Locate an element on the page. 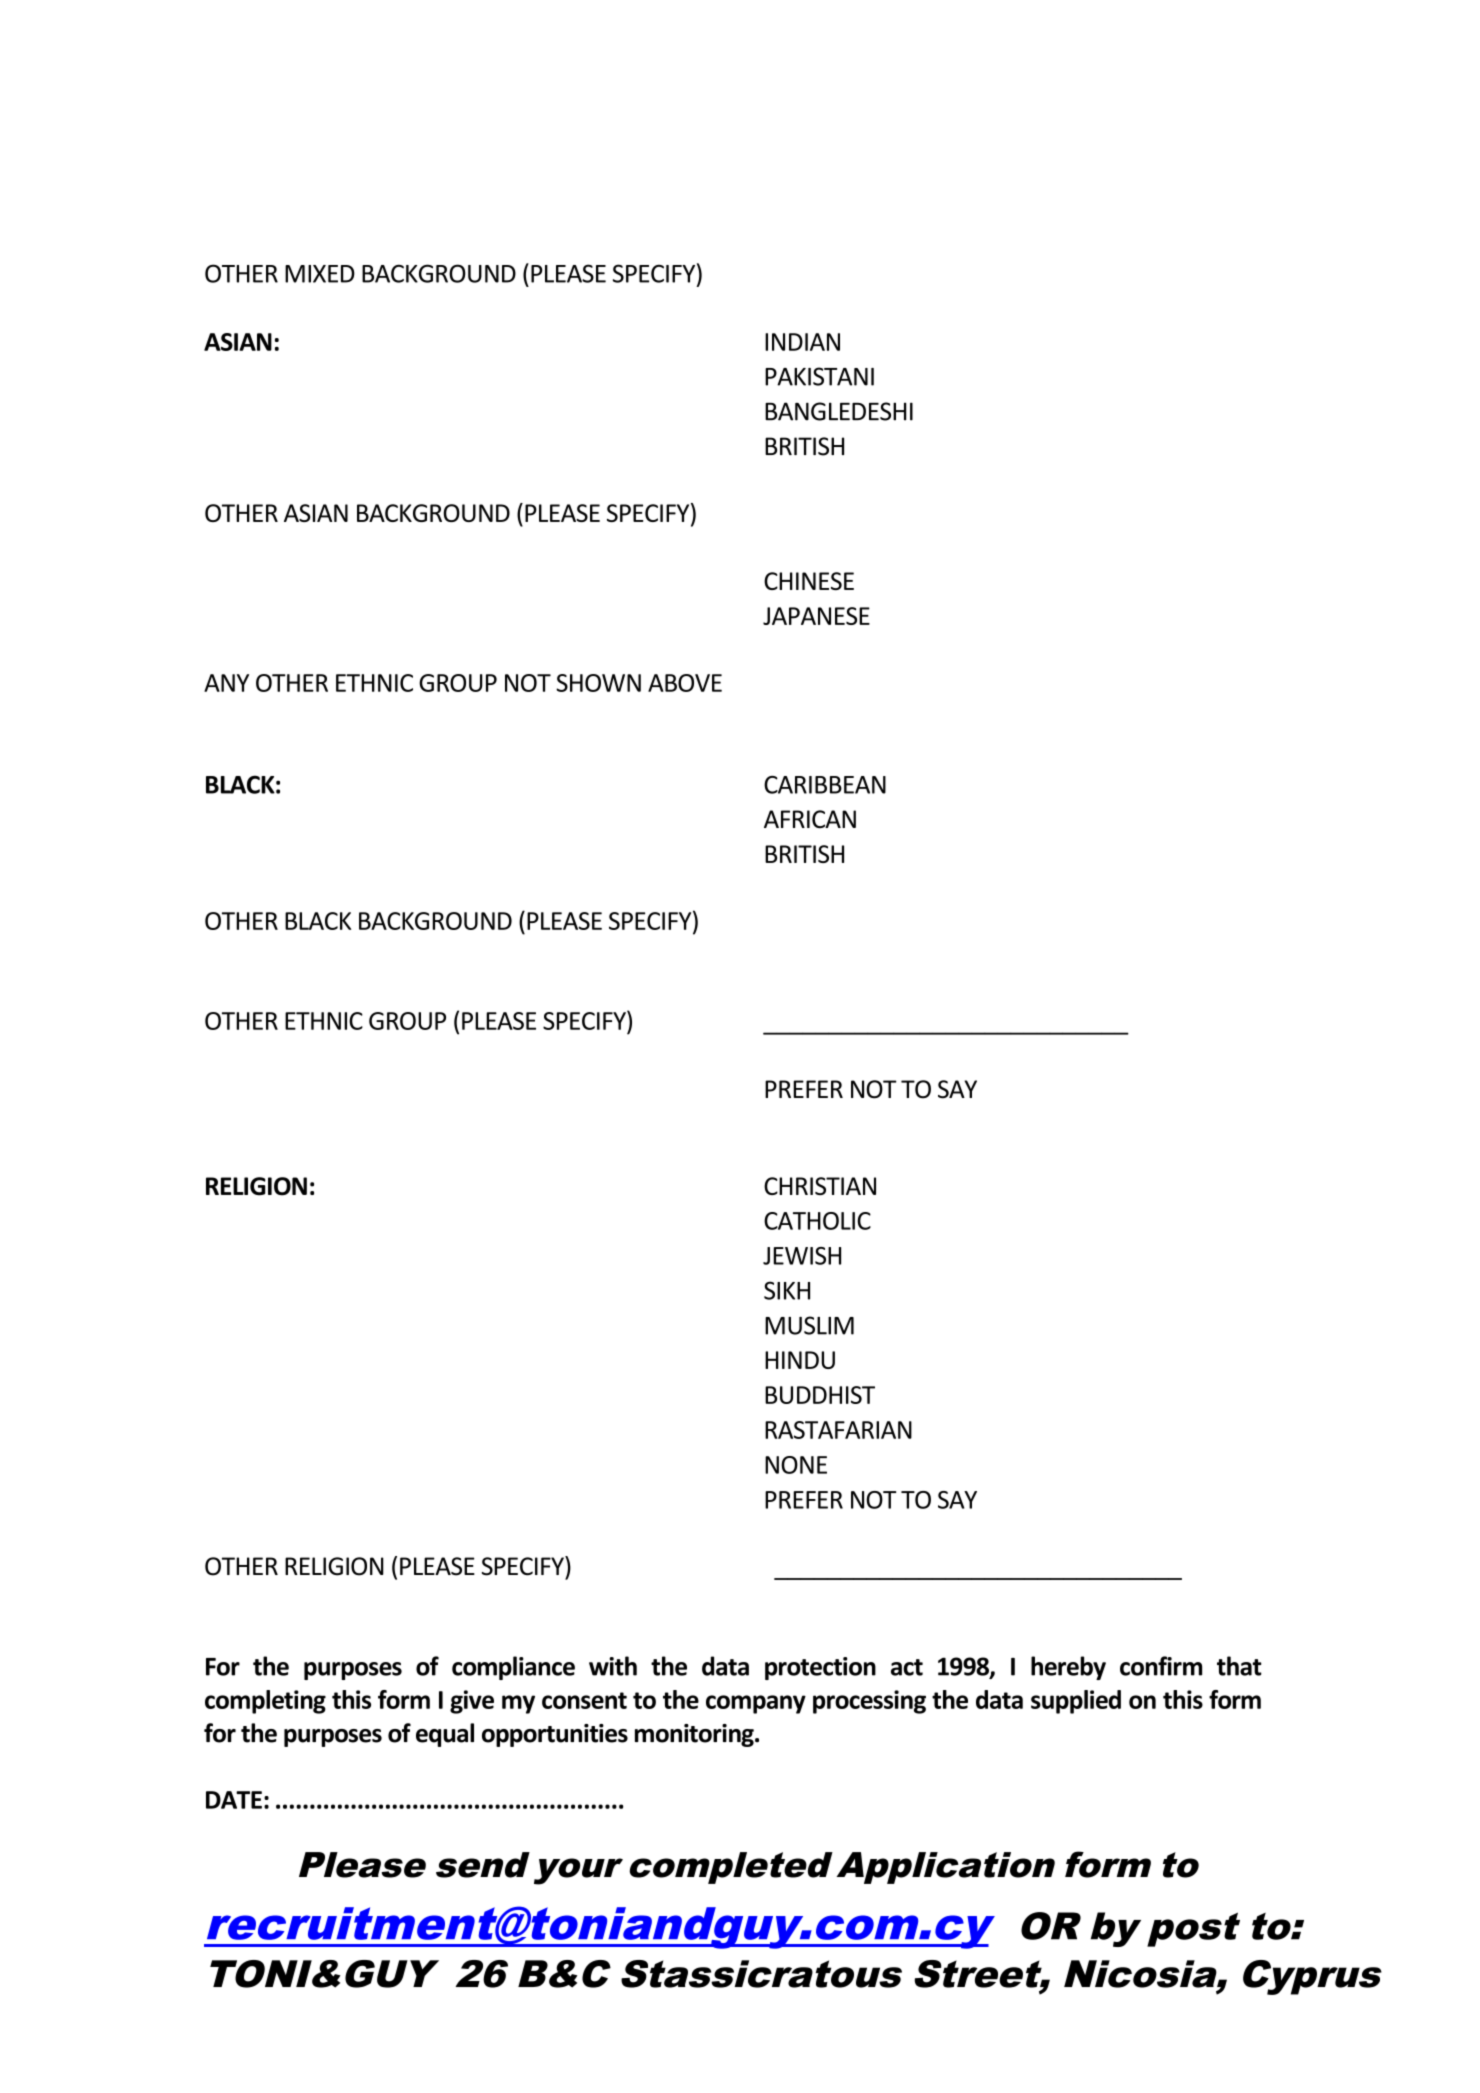  INDIAN is located at coordinates (802, 342).
